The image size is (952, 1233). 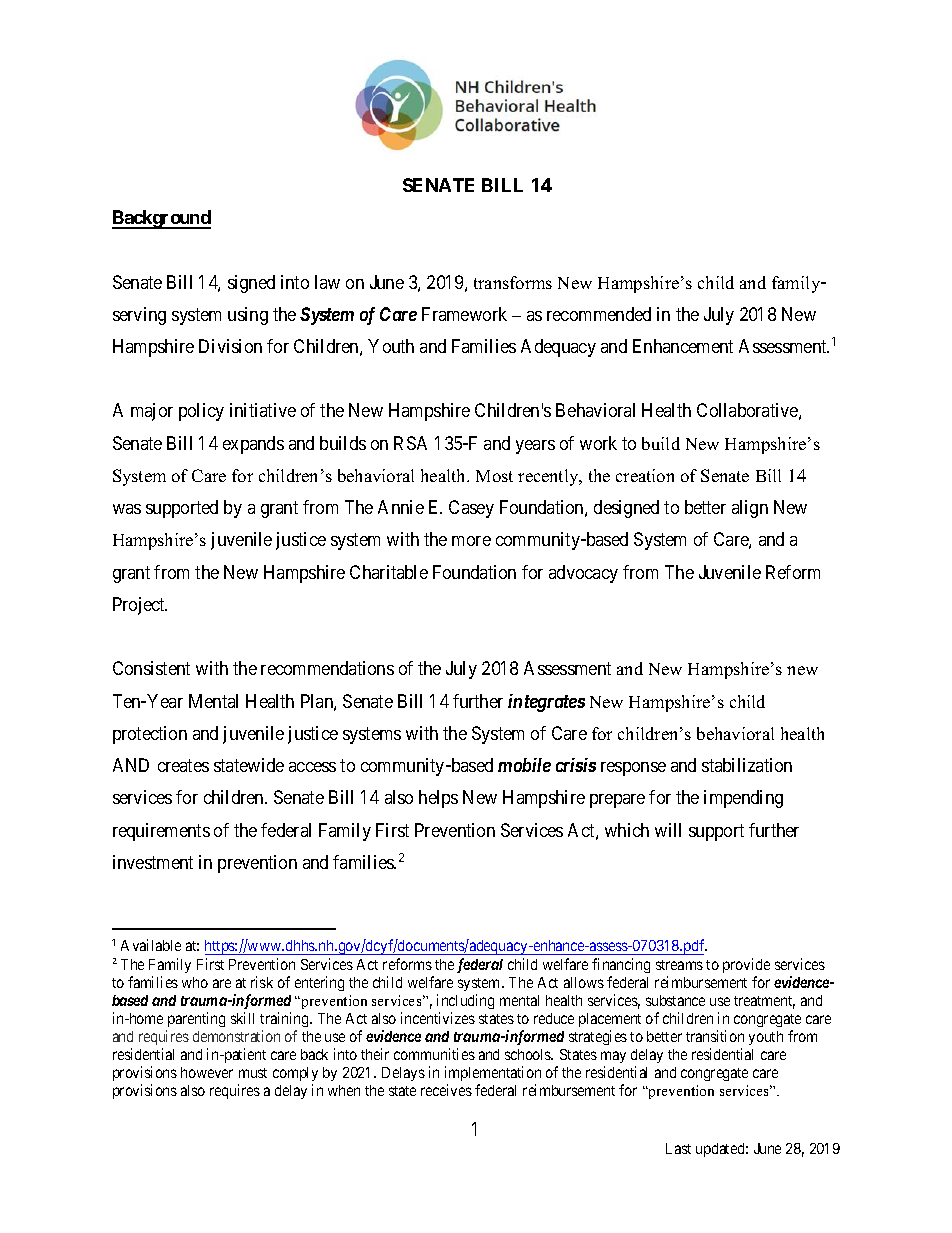 What do you see at coordinates (546, 703) in the document?
I see `integrates` at bounding box center [546, 703].
